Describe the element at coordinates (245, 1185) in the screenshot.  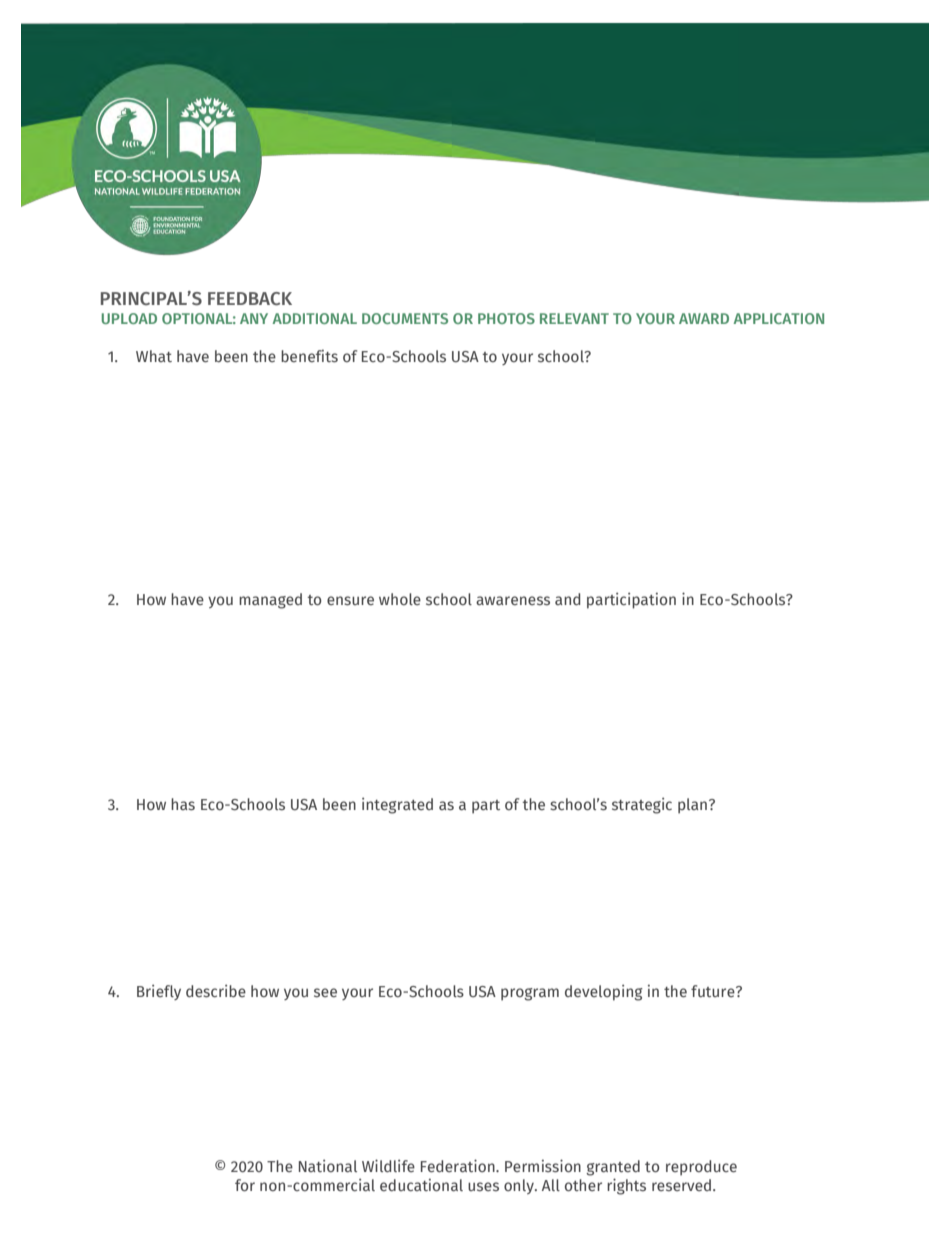
I see `for` at that location.
